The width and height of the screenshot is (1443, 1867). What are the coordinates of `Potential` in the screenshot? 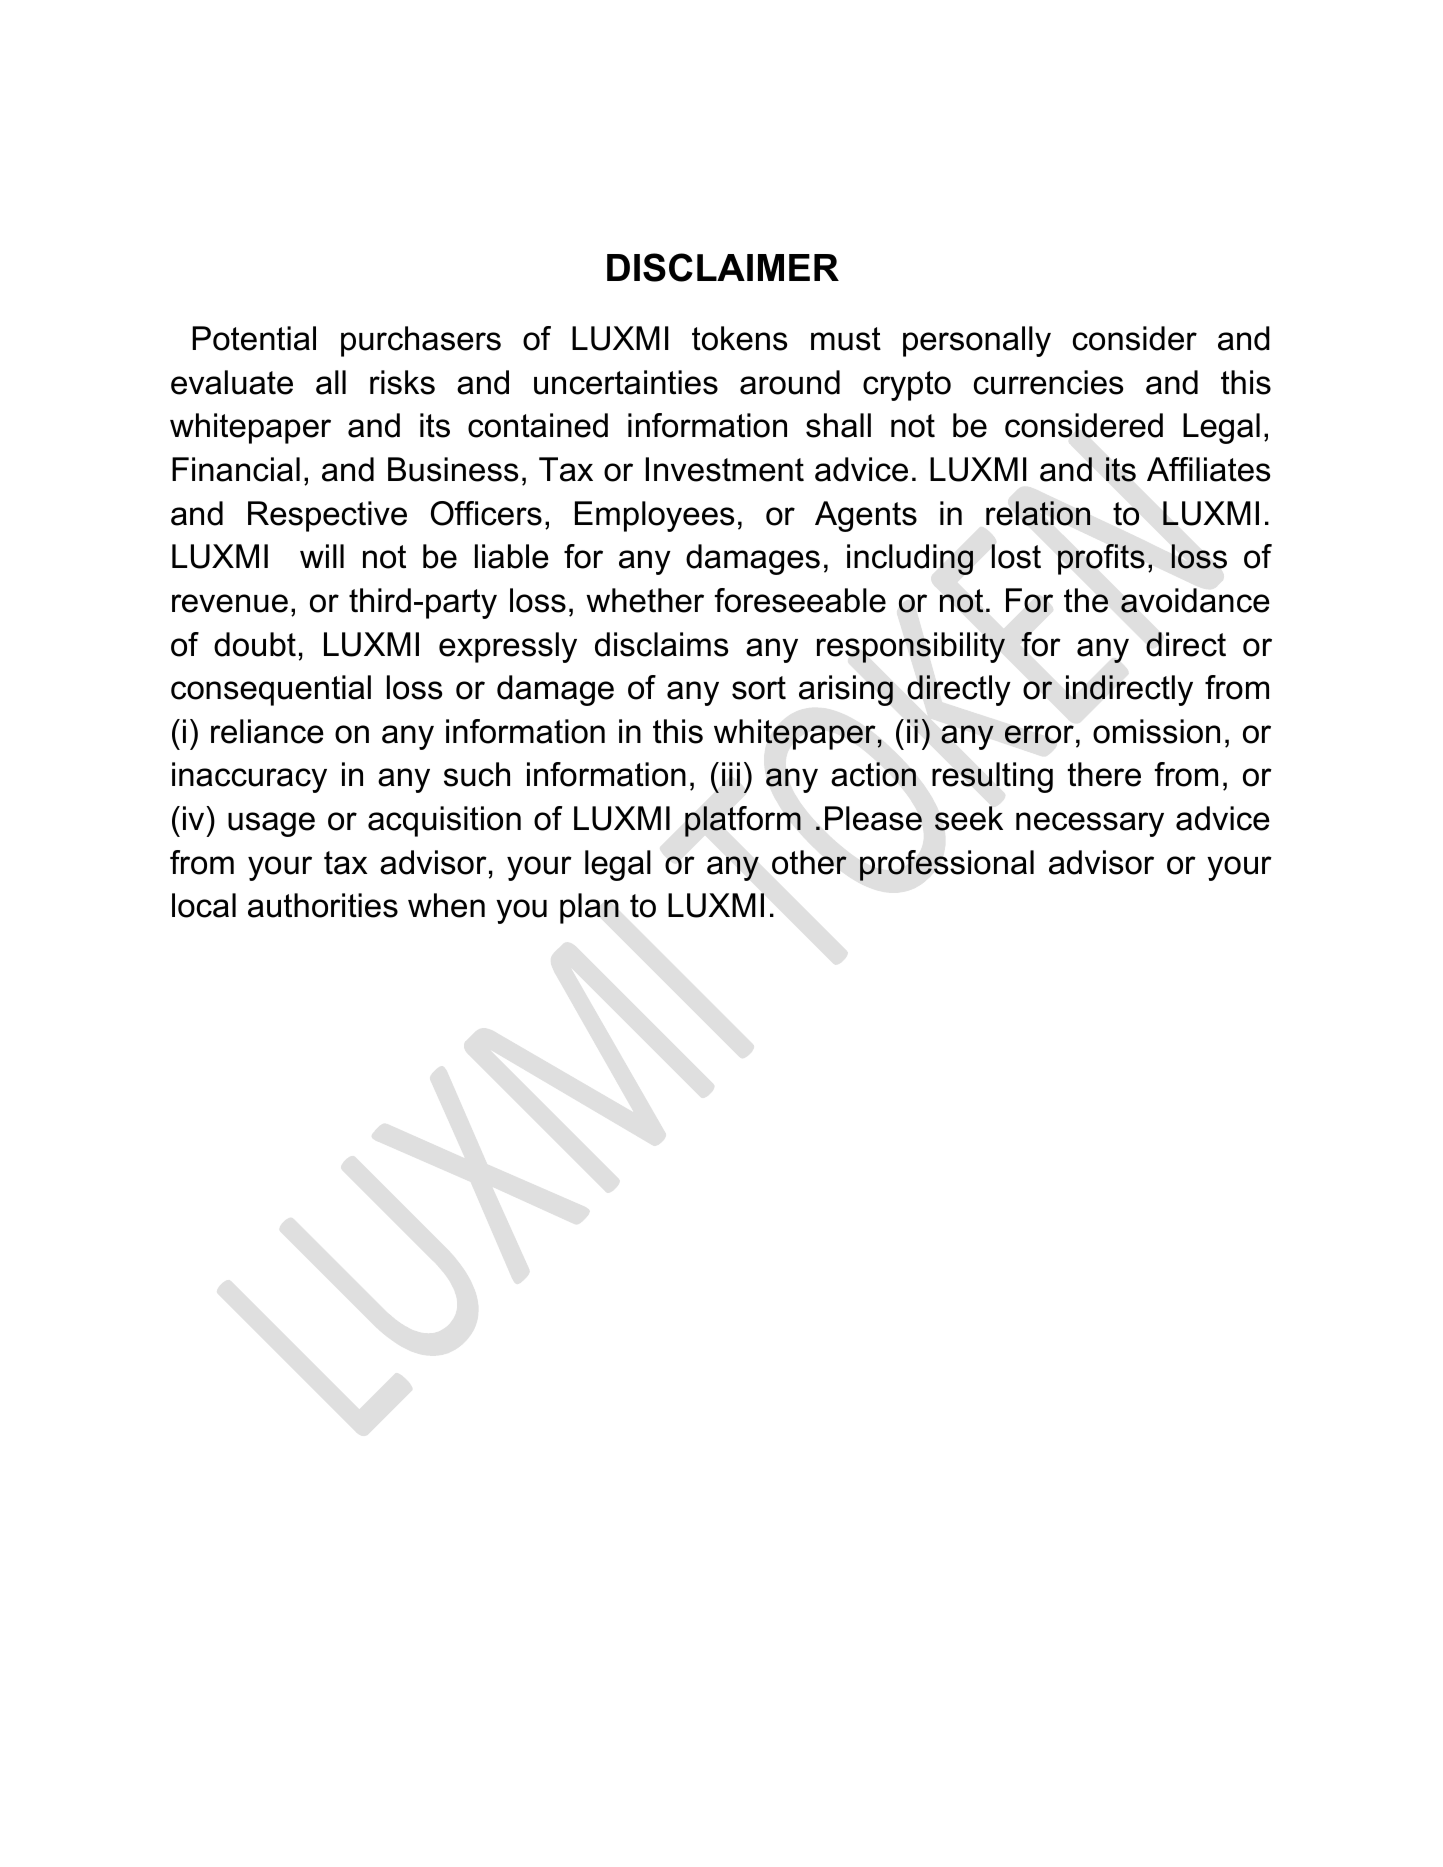 It's located at (254, 338).
